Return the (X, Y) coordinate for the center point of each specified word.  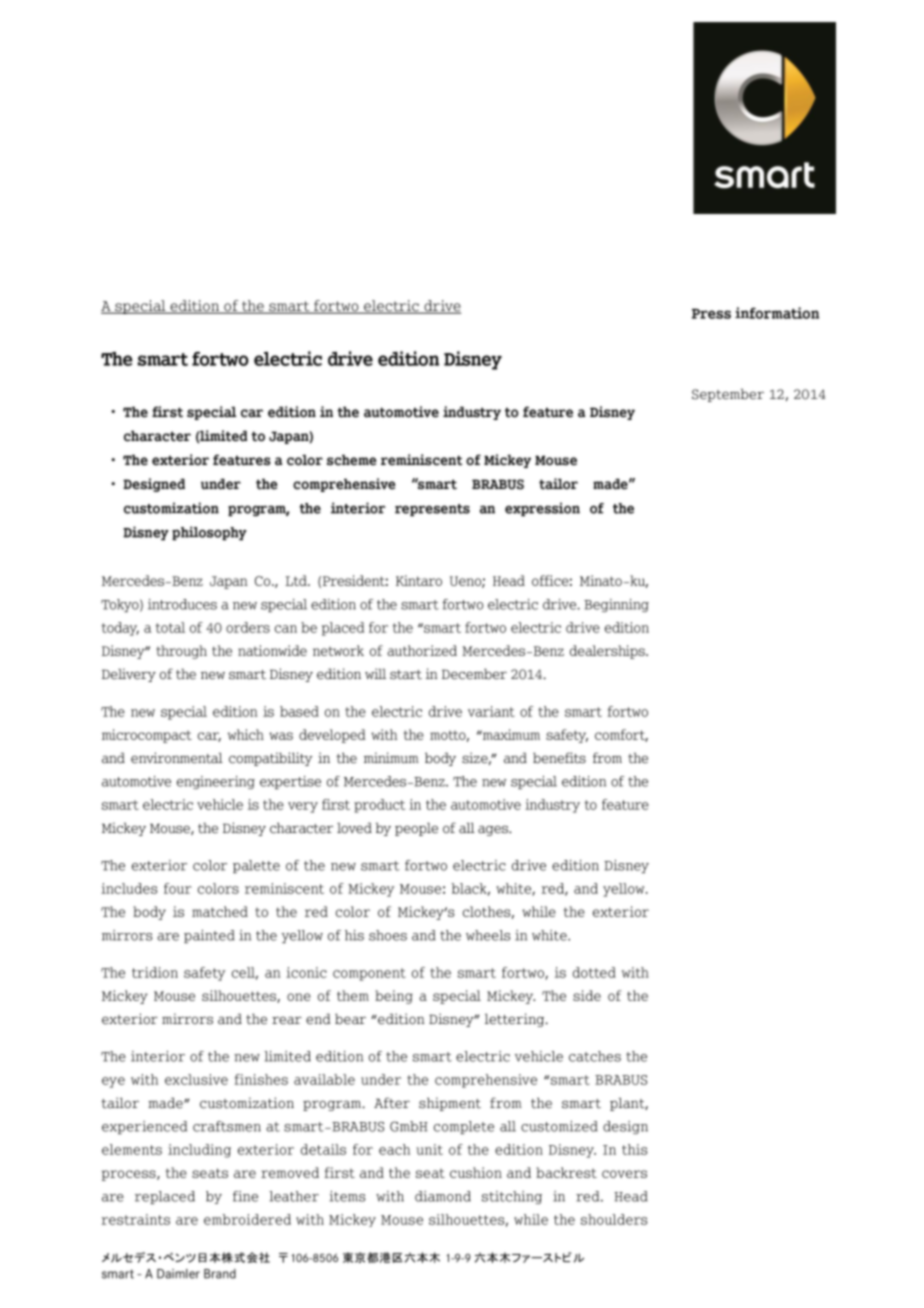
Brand (220, 1274)
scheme (352, 460)
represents (432, 510)
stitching (512, 1197)
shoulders (614, 1219)
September (728, 395)
